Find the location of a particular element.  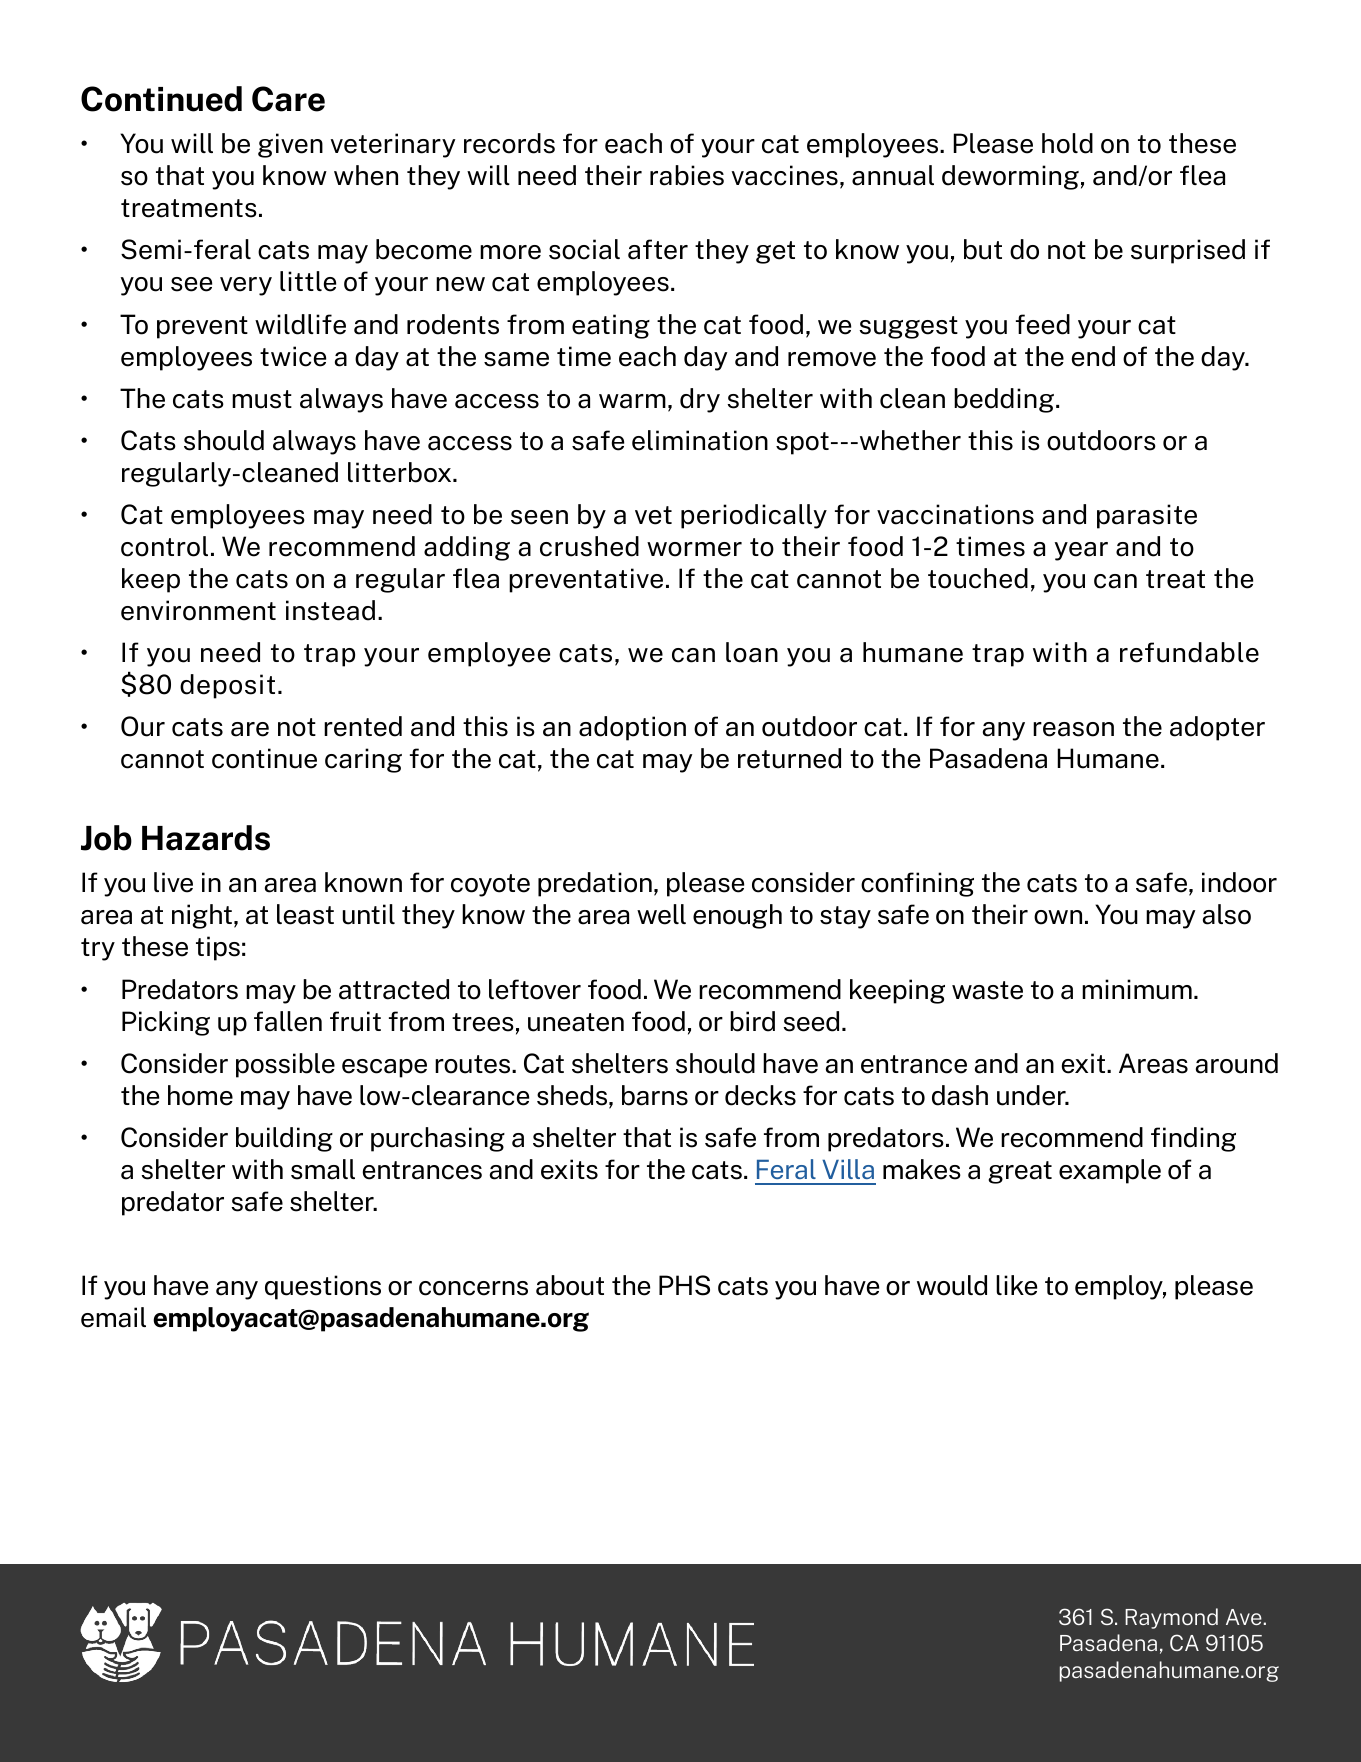

fallen is located at coordinates (288, 1021).
